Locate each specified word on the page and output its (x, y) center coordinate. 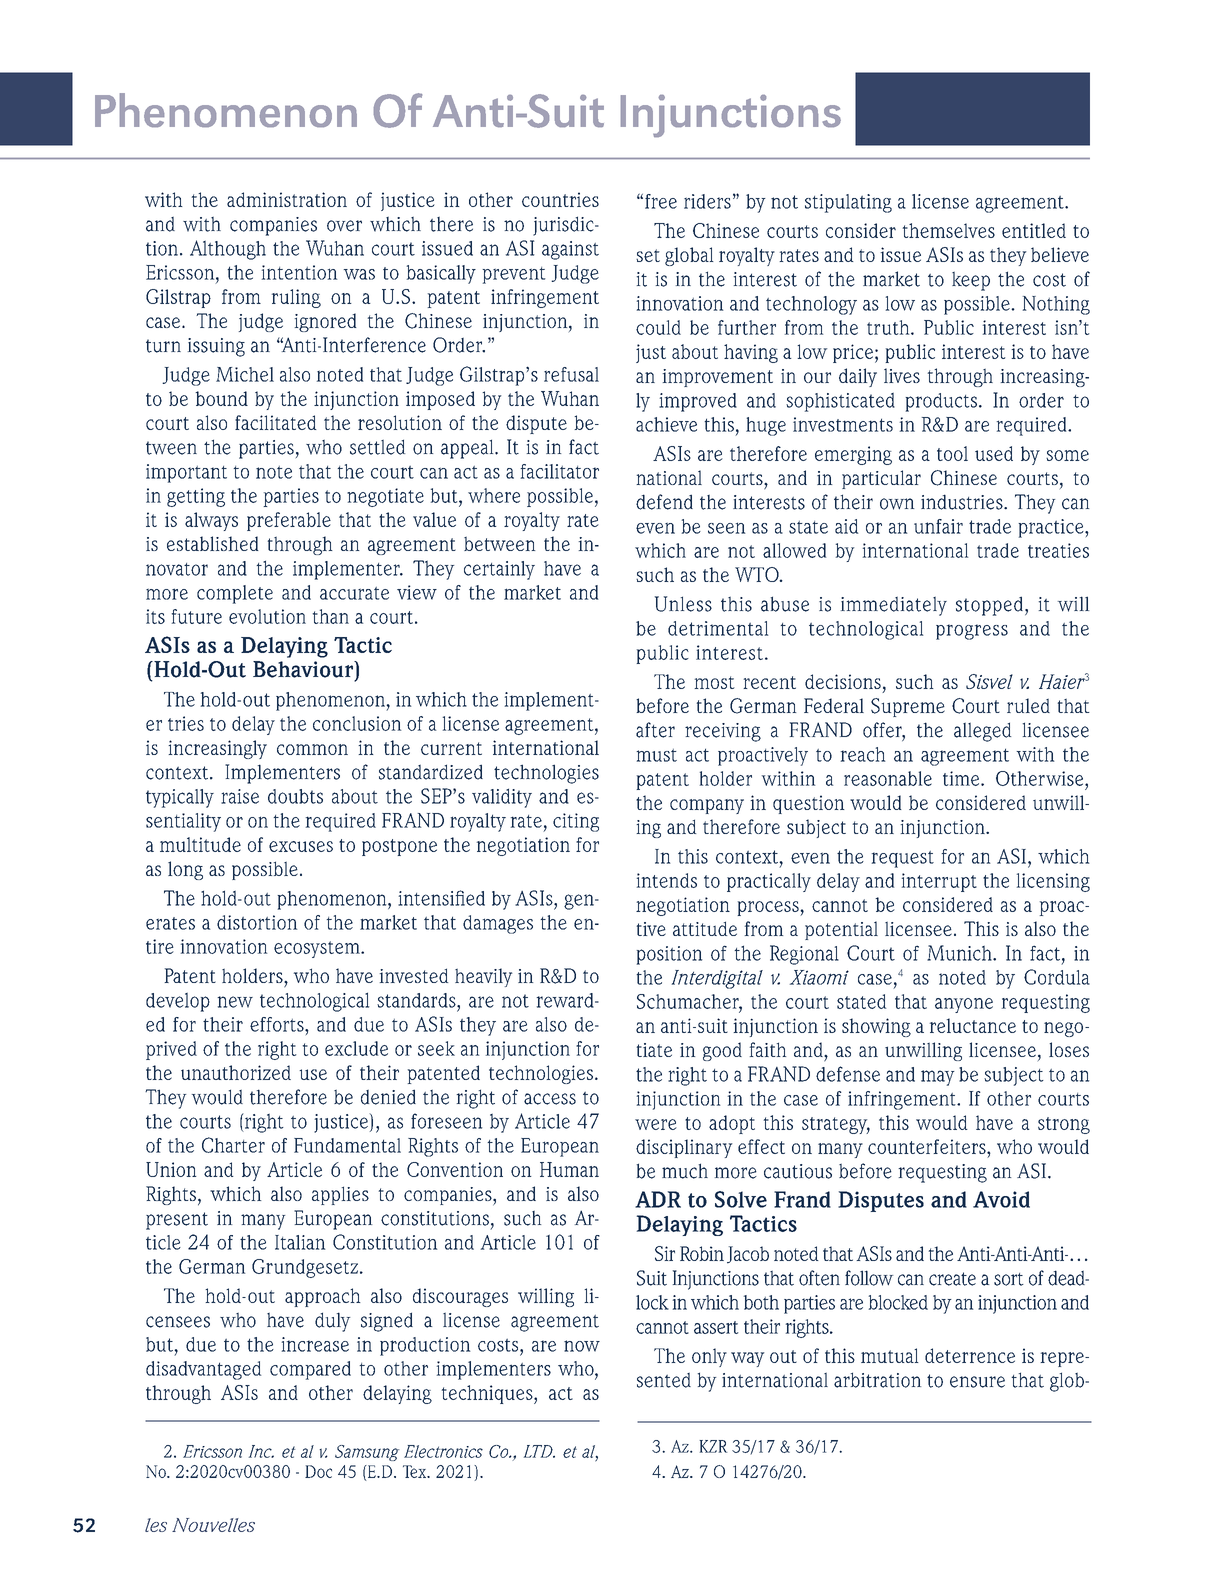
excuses (301, 846)
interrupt (939, 882)
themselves (949, 230)
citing (576, 822)
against (570, 250)
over (344, 226)
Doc (318, 1471)
